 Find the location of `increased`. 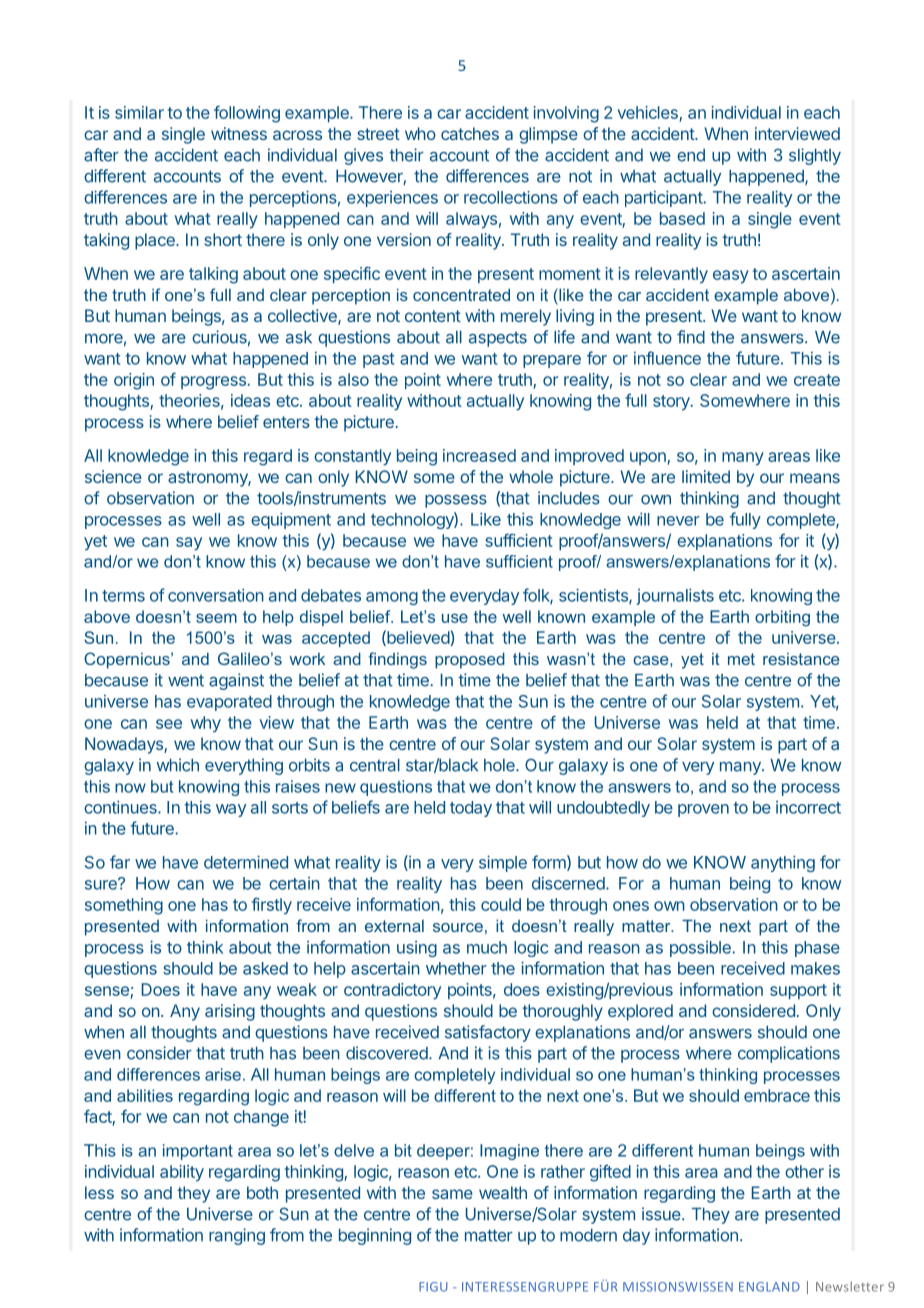

increased is located at coordinates (479, 455).
